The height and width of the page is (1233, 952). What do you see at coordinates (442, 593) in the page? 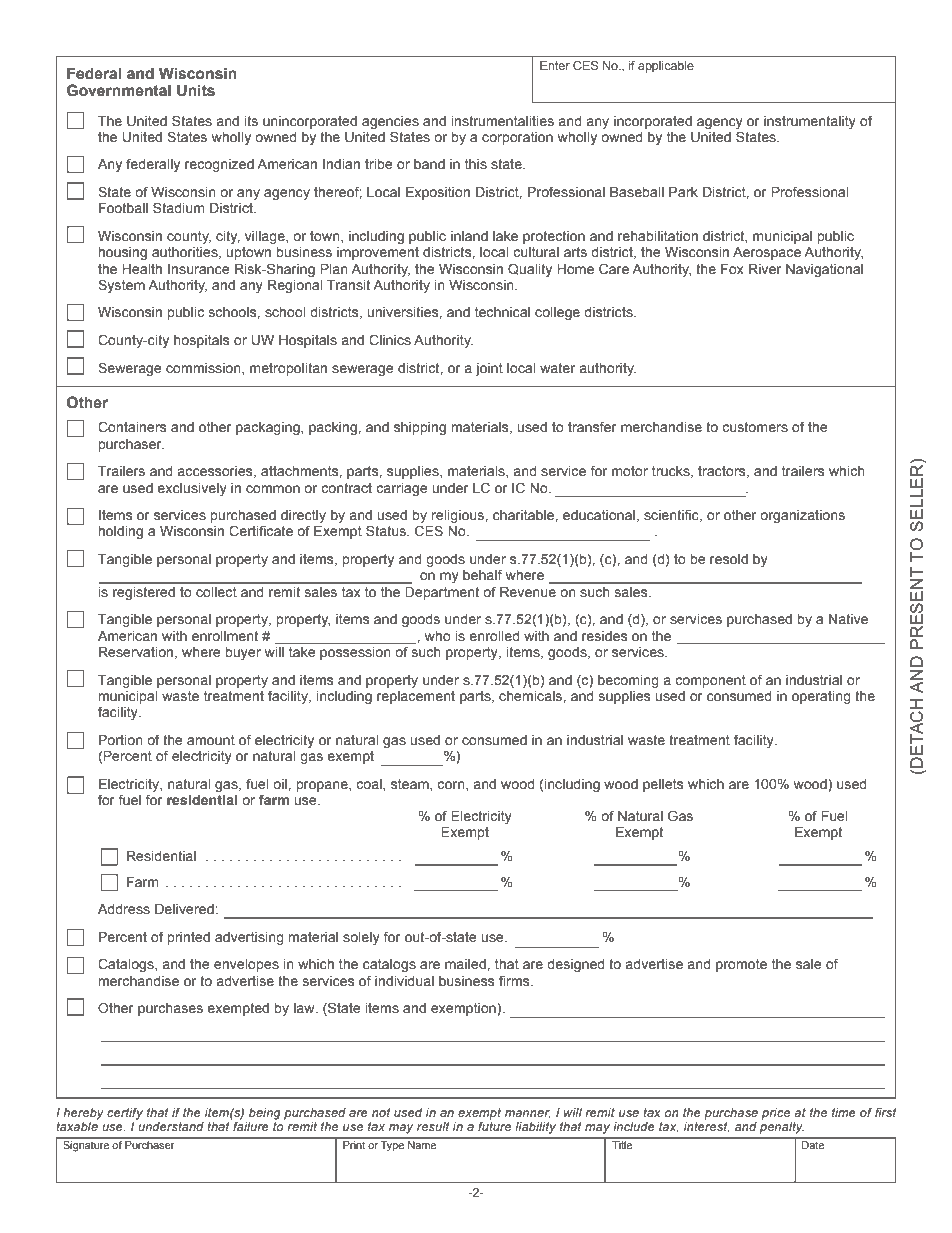
I see `Department` at bounding box center [442, 593].
